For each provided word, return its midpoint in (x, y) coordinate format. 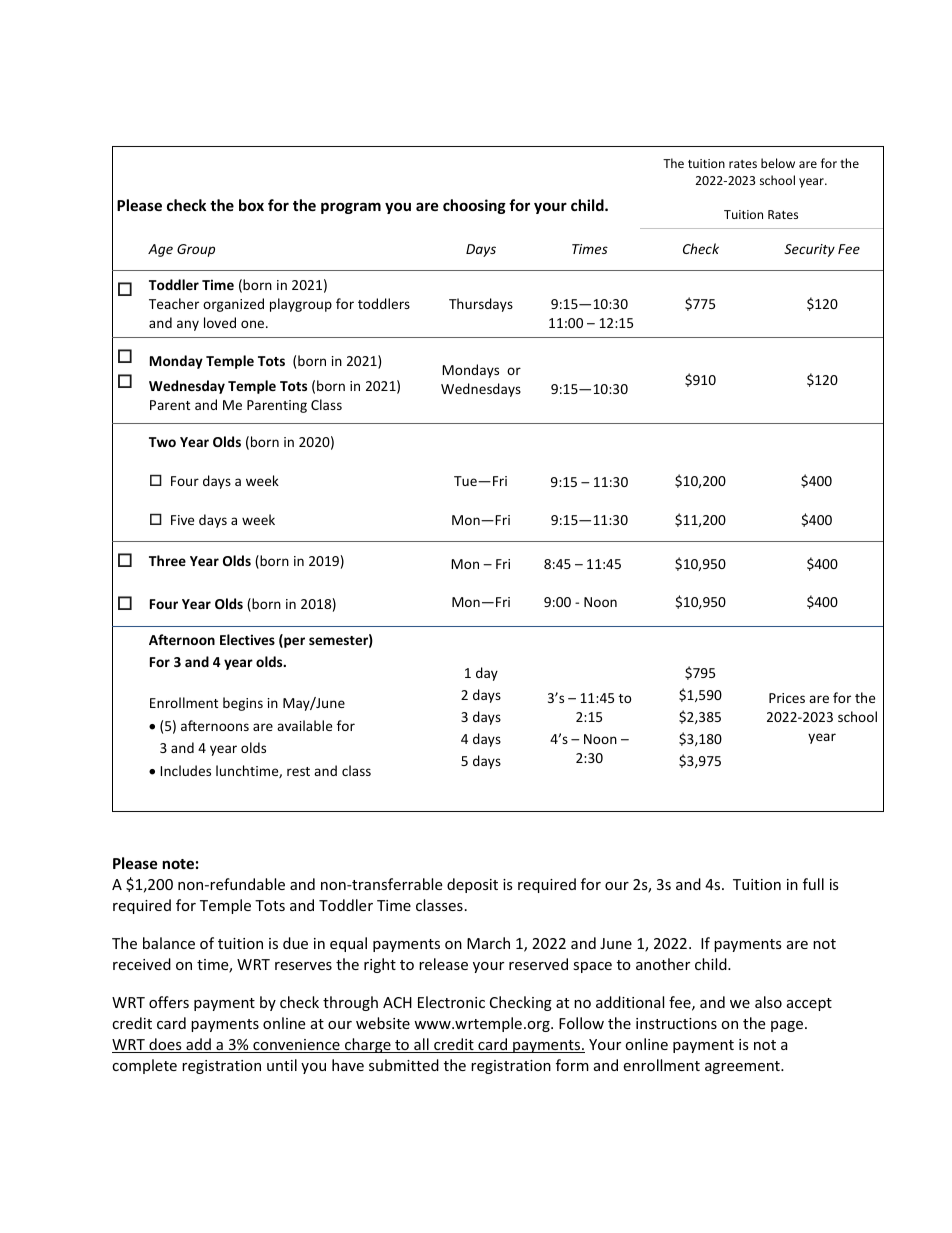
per (293, 642)
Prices (787, 698)
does (165, 1045)
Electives (247, 639)
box (251, 205)
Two (162, 442)
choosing (474, 206)
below (778, 163)
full (813, 884)
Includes (185, 770)
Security (809, 250)
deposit (472, 885)
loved (220, 322)
